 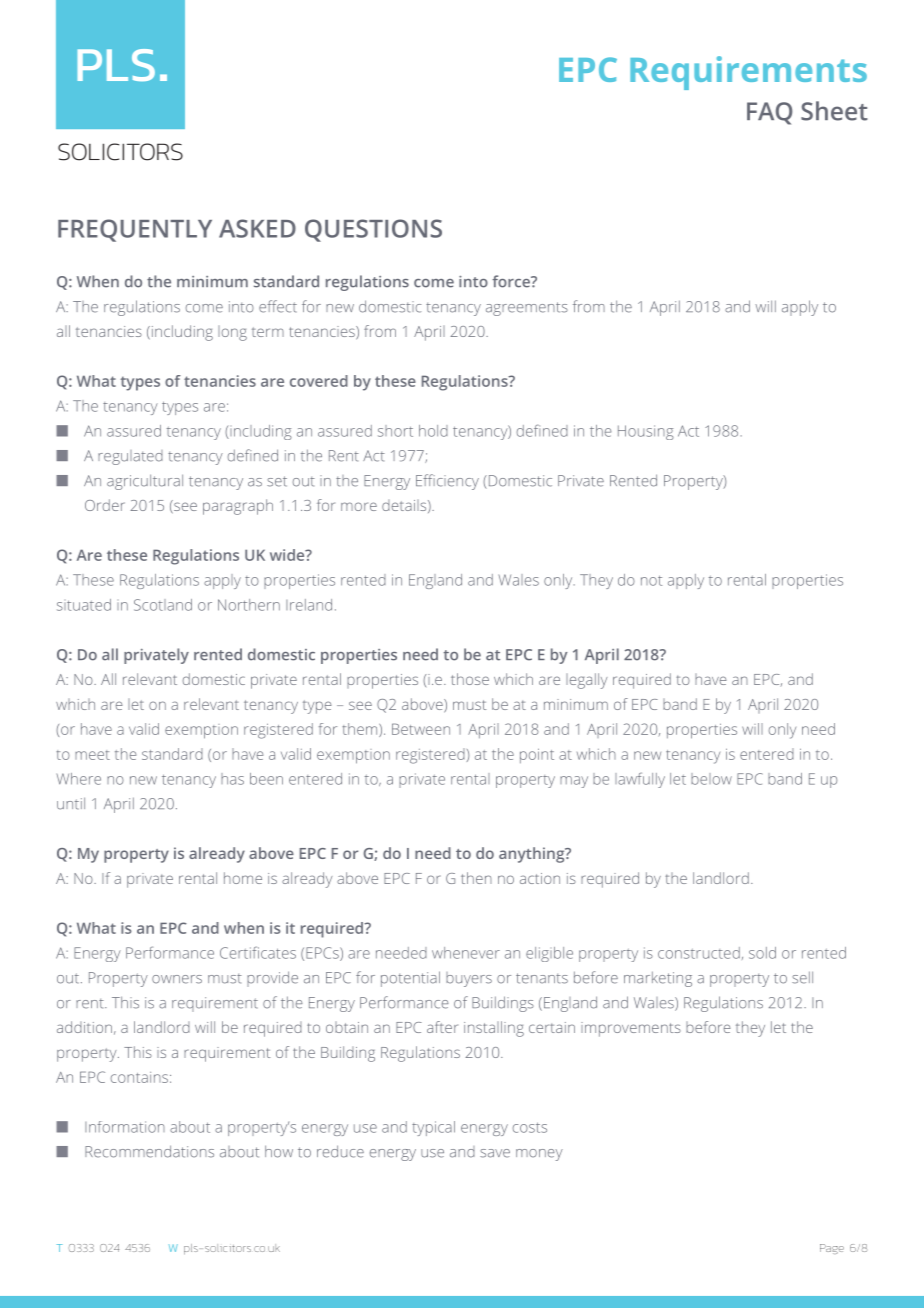 I want to click on regulated, so click(x=130, y=457).
